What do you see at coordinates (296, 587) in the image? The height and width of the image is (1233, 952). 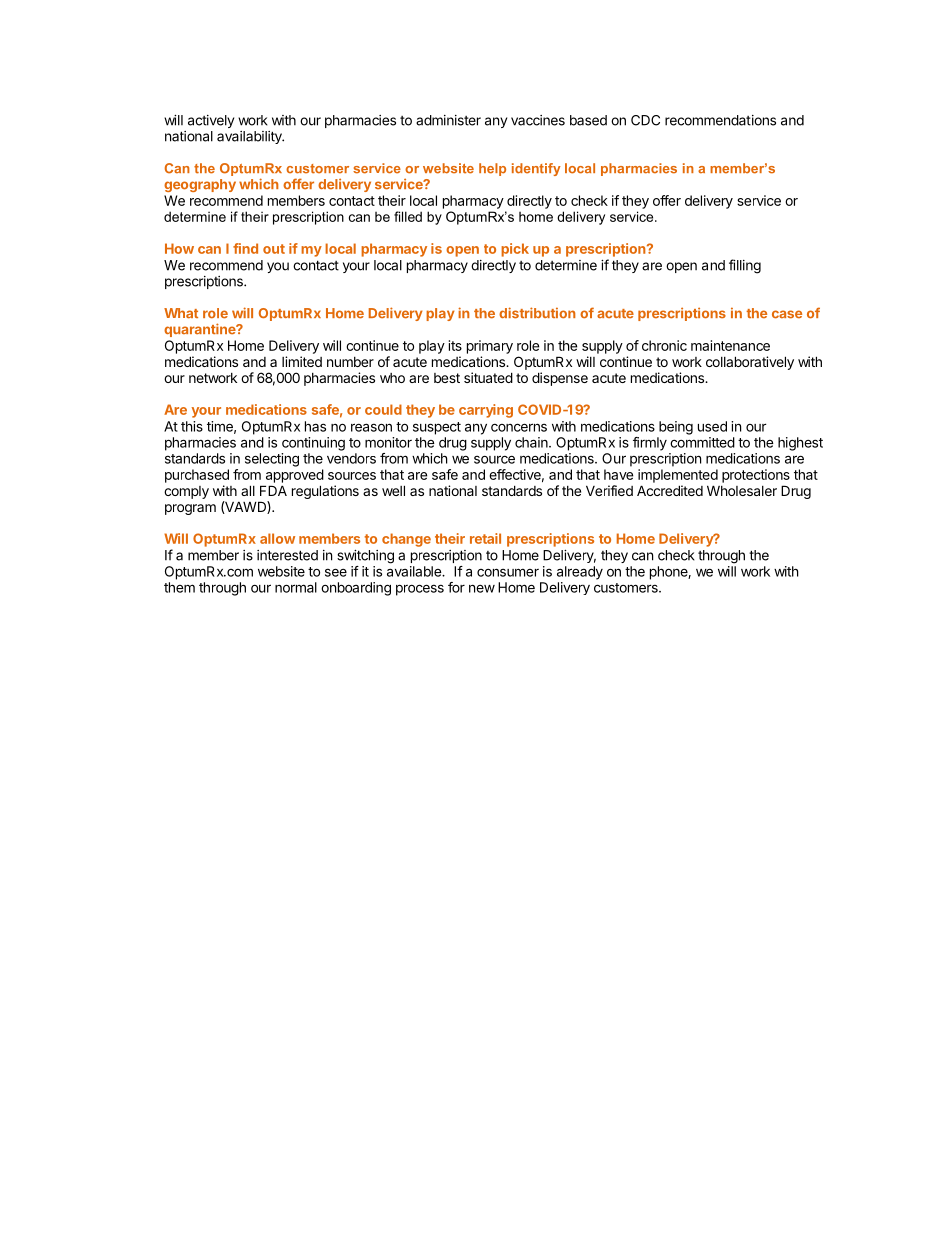 I see `normal` at bounding box center [296, 587].
